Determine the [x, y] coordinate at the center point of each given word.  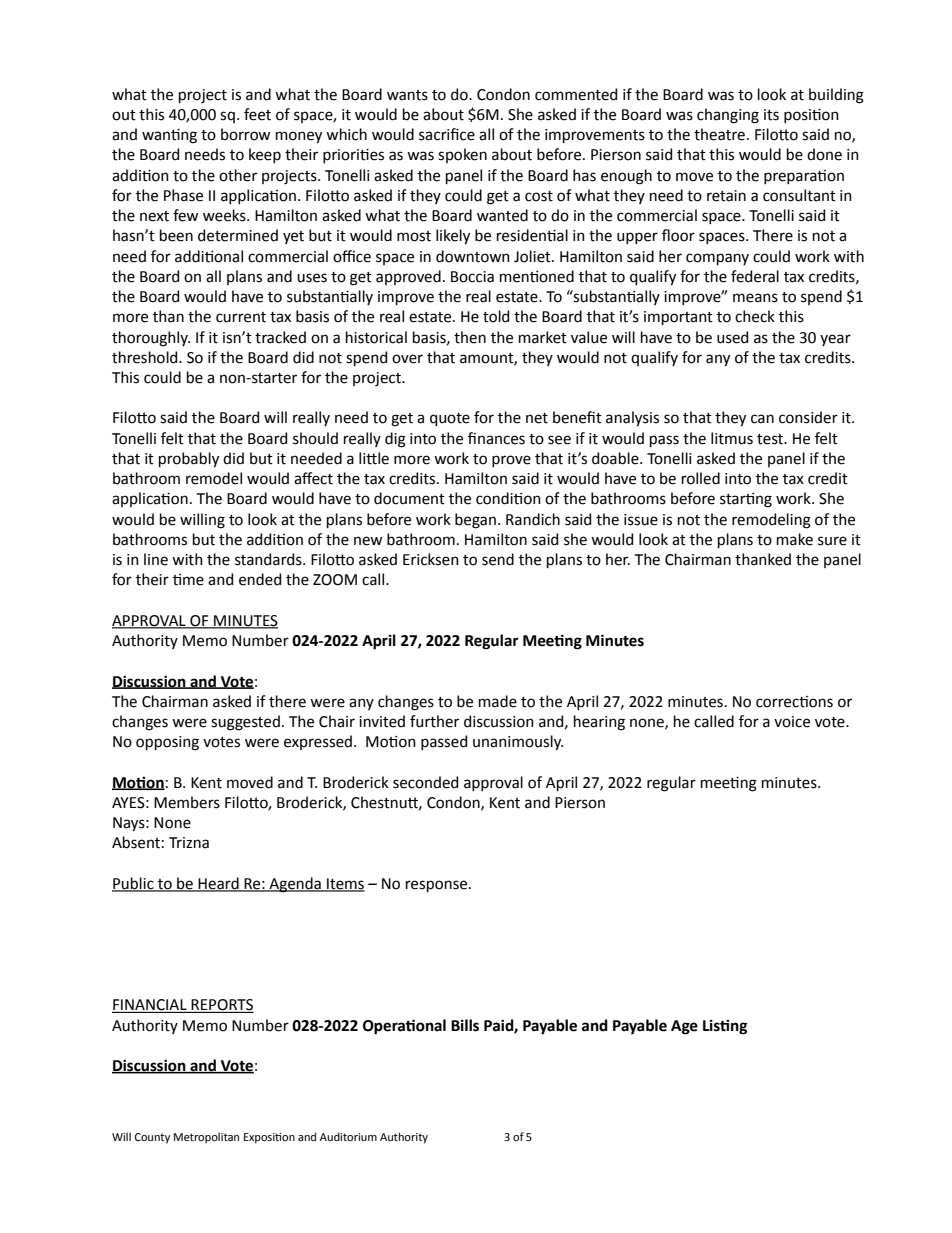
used [732, 337]
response [438, 886]
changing [728, 116]
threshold [146, 357]
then [470, 337]
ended [260, 579]
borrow [245, 134]
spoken [462, 155]
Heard [219, 884]
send [498, 559]
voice [792, 722]
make [795, 539]
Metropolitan [206, 1138]
